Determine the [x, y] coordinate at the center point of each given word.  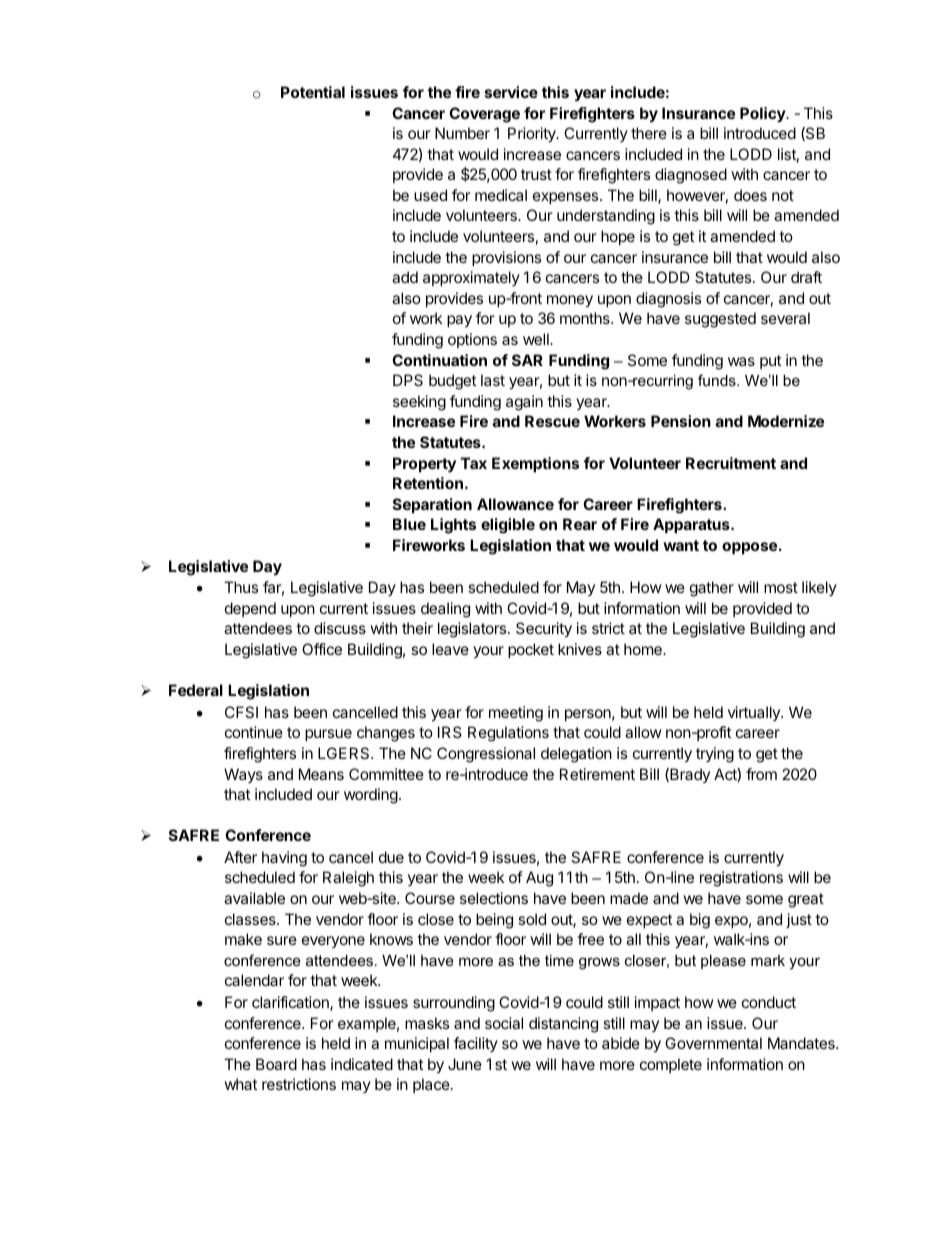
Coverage [484, 115]
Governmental [713, 1043]
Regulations [508, 734]
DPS [408, 380]
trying [715, 755]
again [524, 403]
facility [476, 1044]
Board [276, 1064]
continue [254, 732]
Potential [313, 92]
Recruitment [731, 463]
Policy [764, 114]
